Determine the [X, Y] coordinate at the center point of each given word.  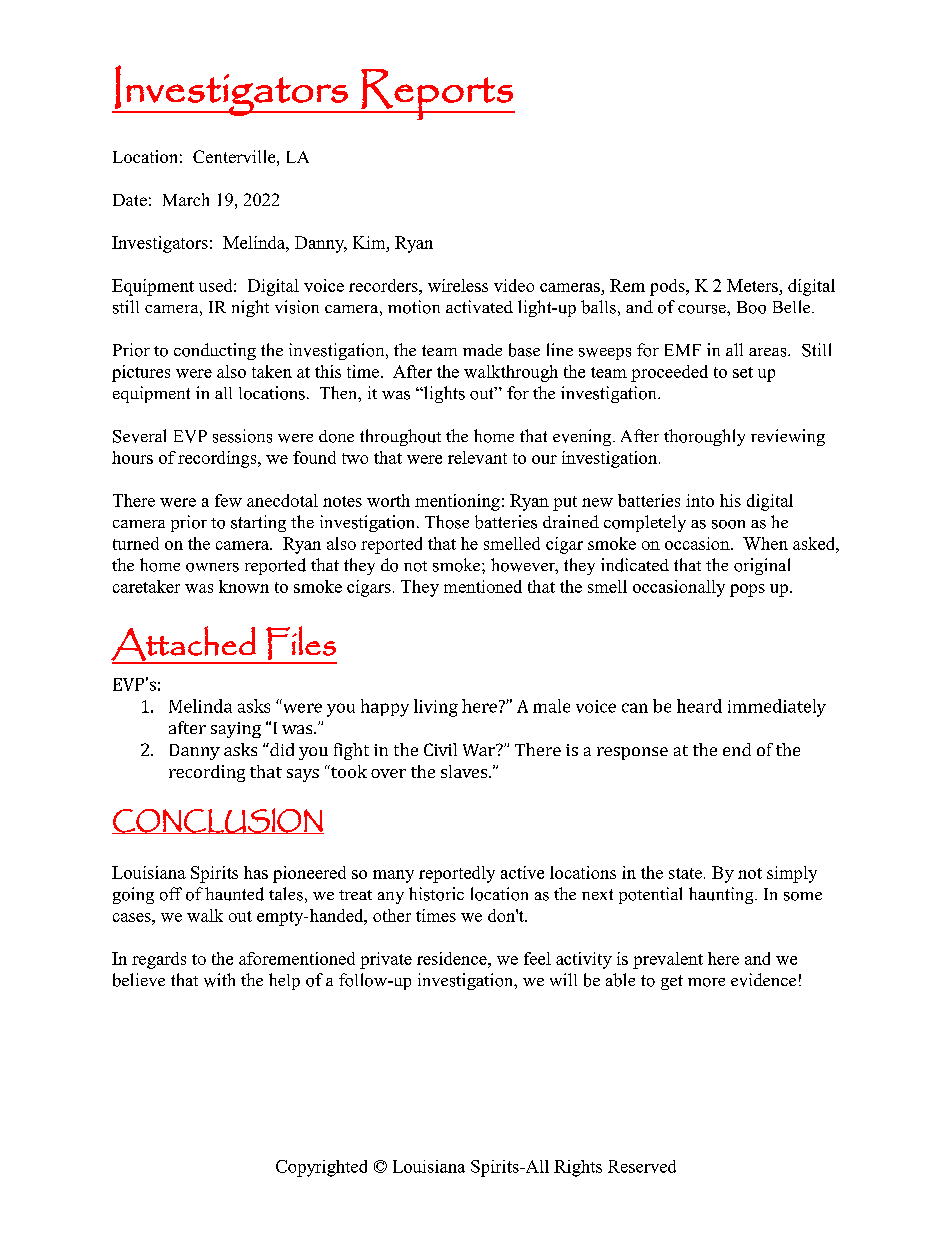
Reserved [642, 1166]
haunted [234, 894]
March [186, 199]
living [436, 708]
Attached [184, 644]
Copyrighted [321, 1168]
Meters [753, 287]
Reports [437, 94]
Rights [578, 1168]
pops [747, 590]
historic [436, 894]
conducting [215, 351]
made [482, 350]
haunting [722, 895]
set [743, 372]
